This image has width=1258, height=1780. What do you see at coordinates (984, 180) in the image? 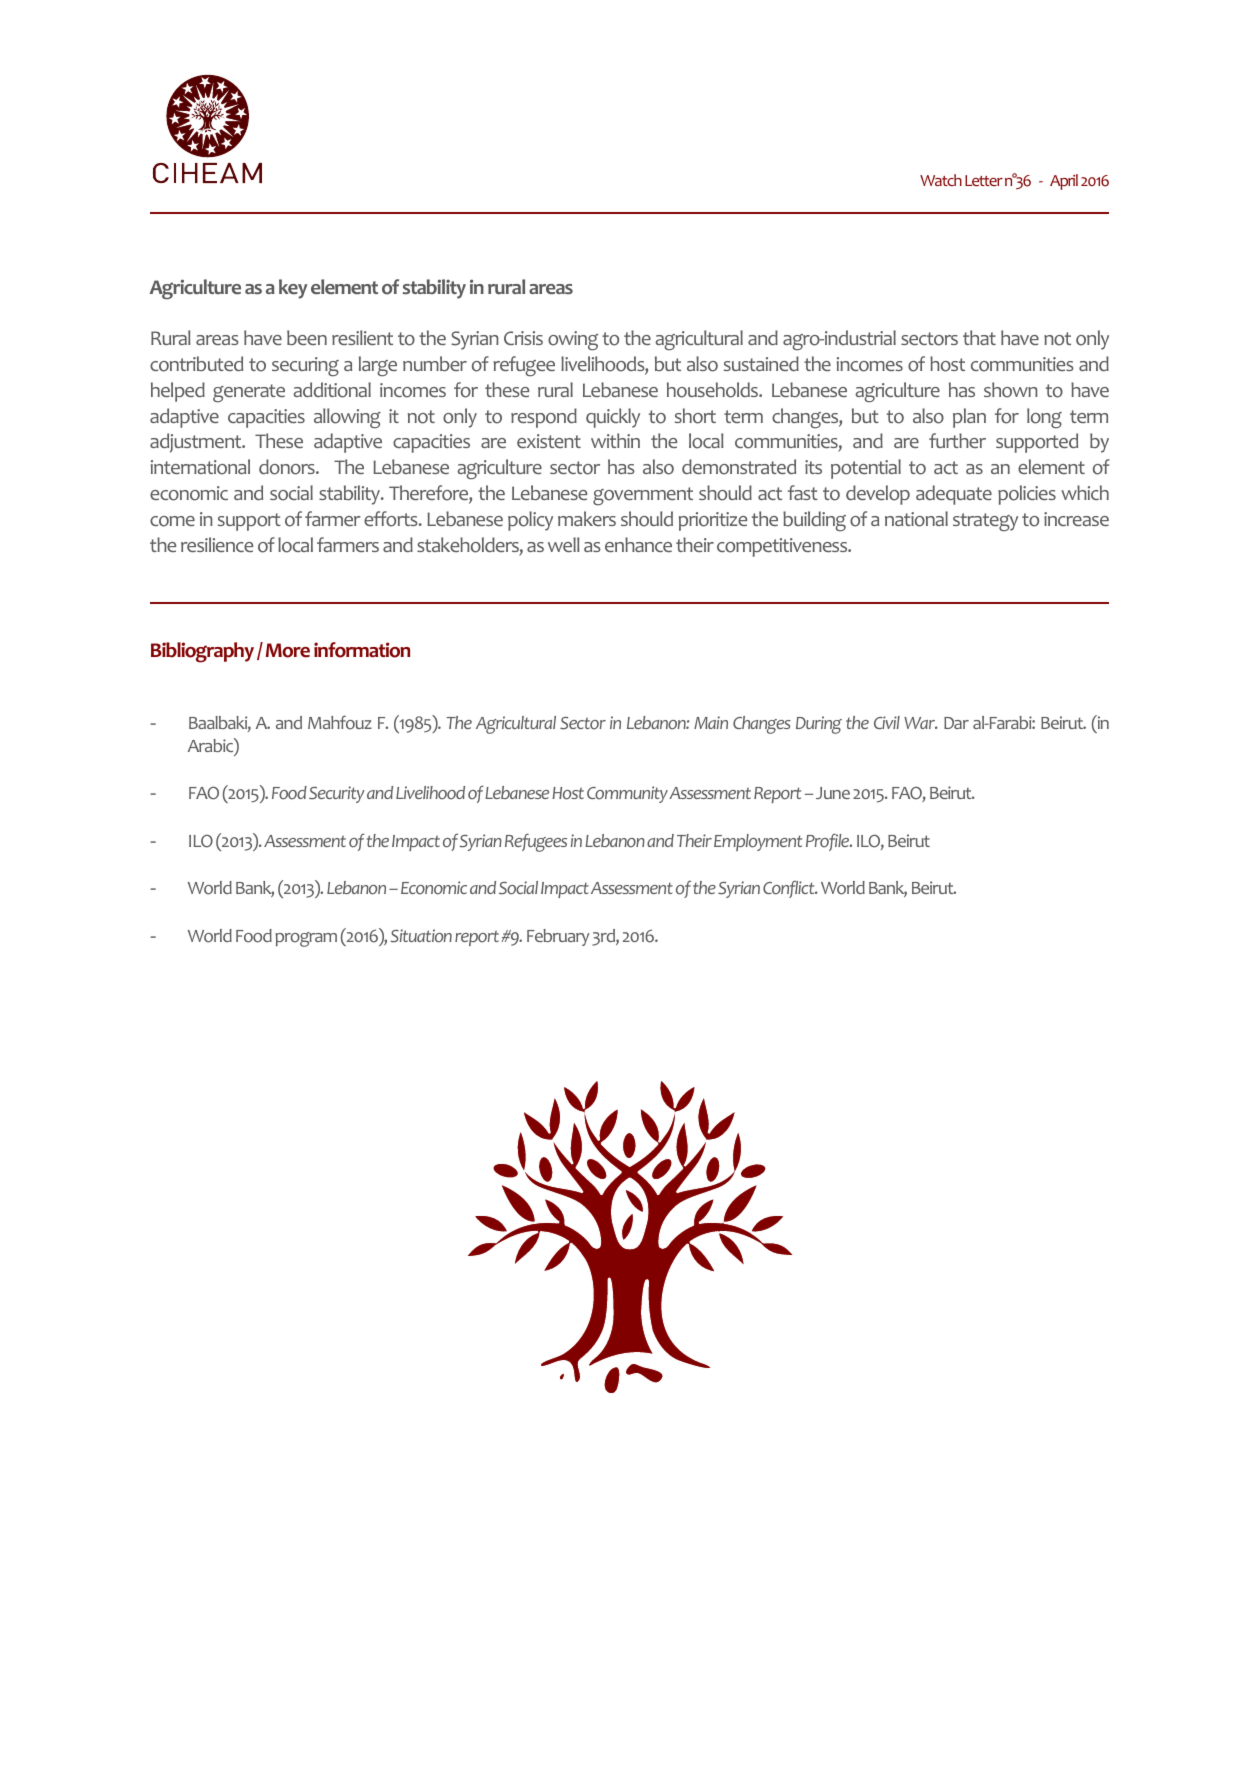
I see `Letter` at bounding box center [984, 180].
